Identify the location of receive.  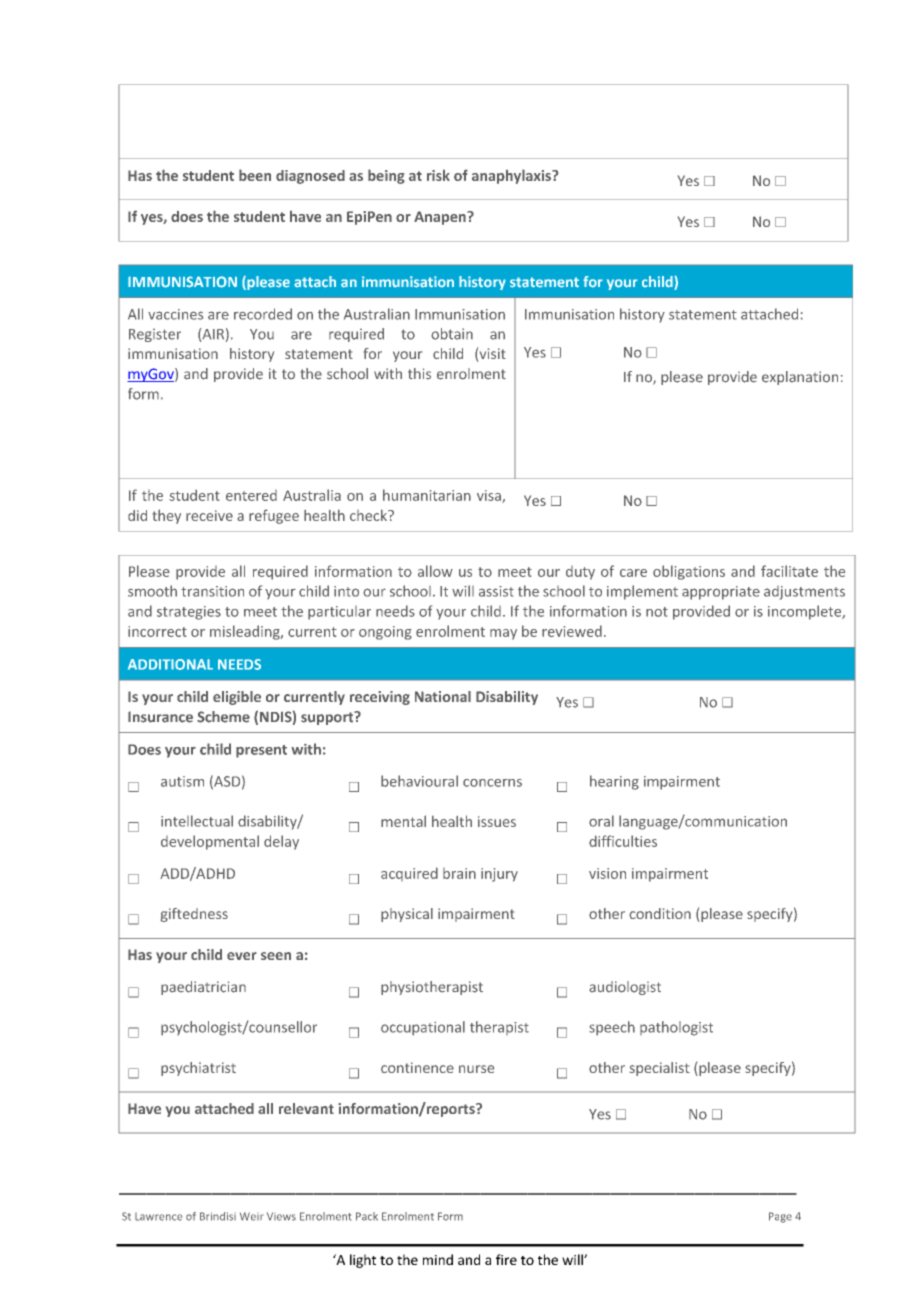
(209, 515).
